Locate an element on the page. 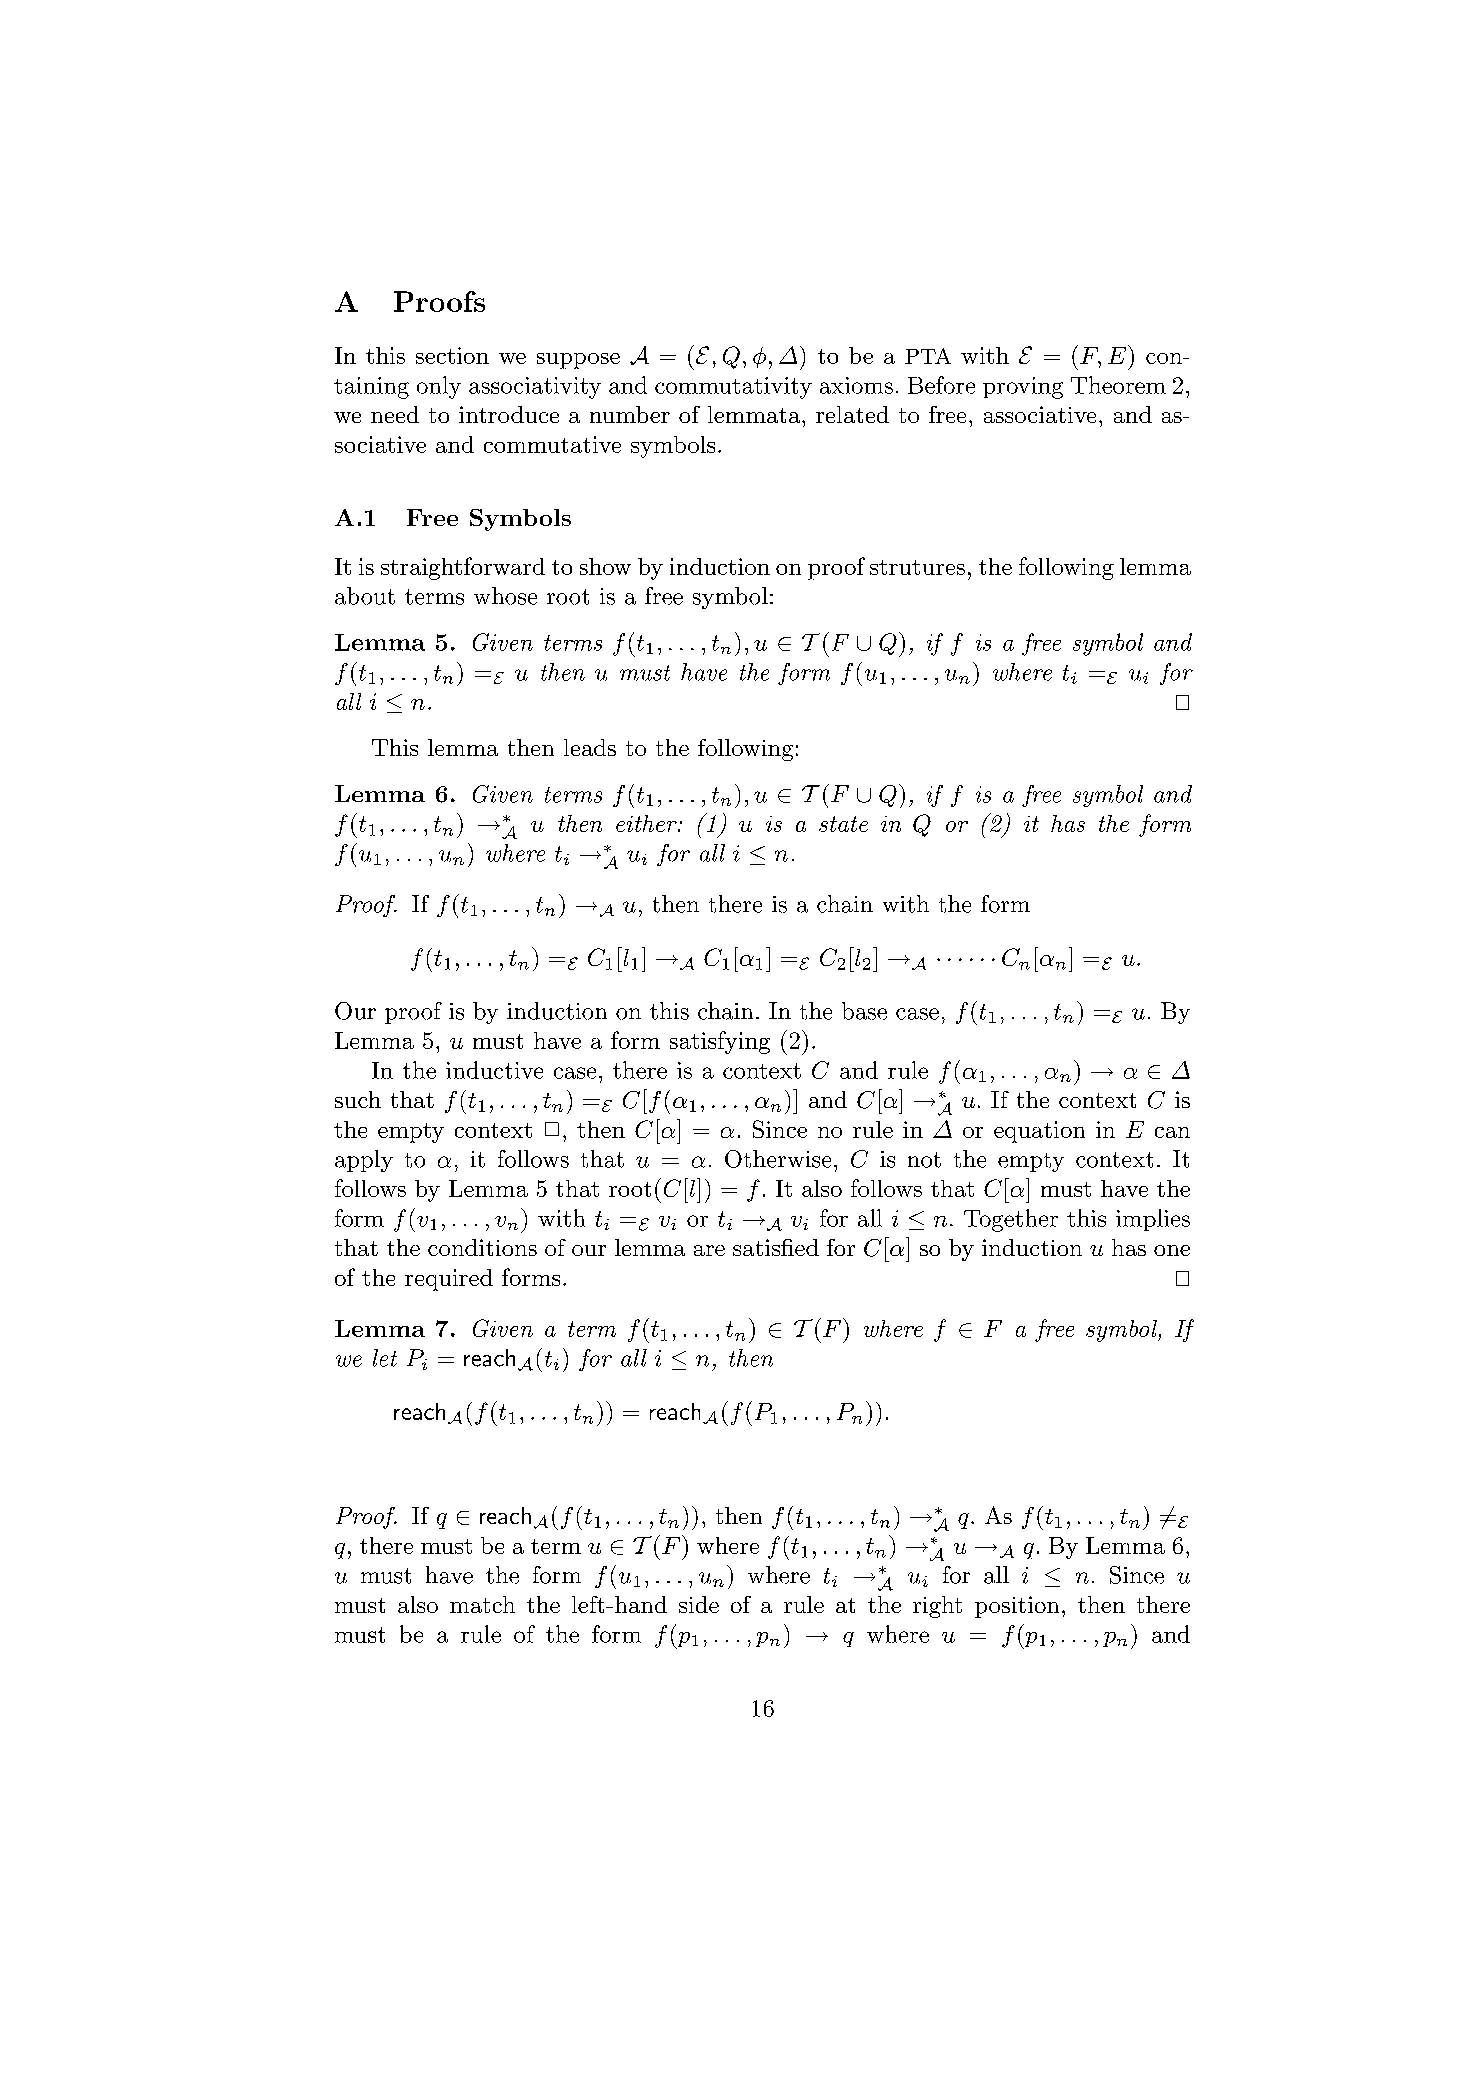 The height and width of the image is (2086, 1475). satisfied is located at coordinates (776, 1247).
